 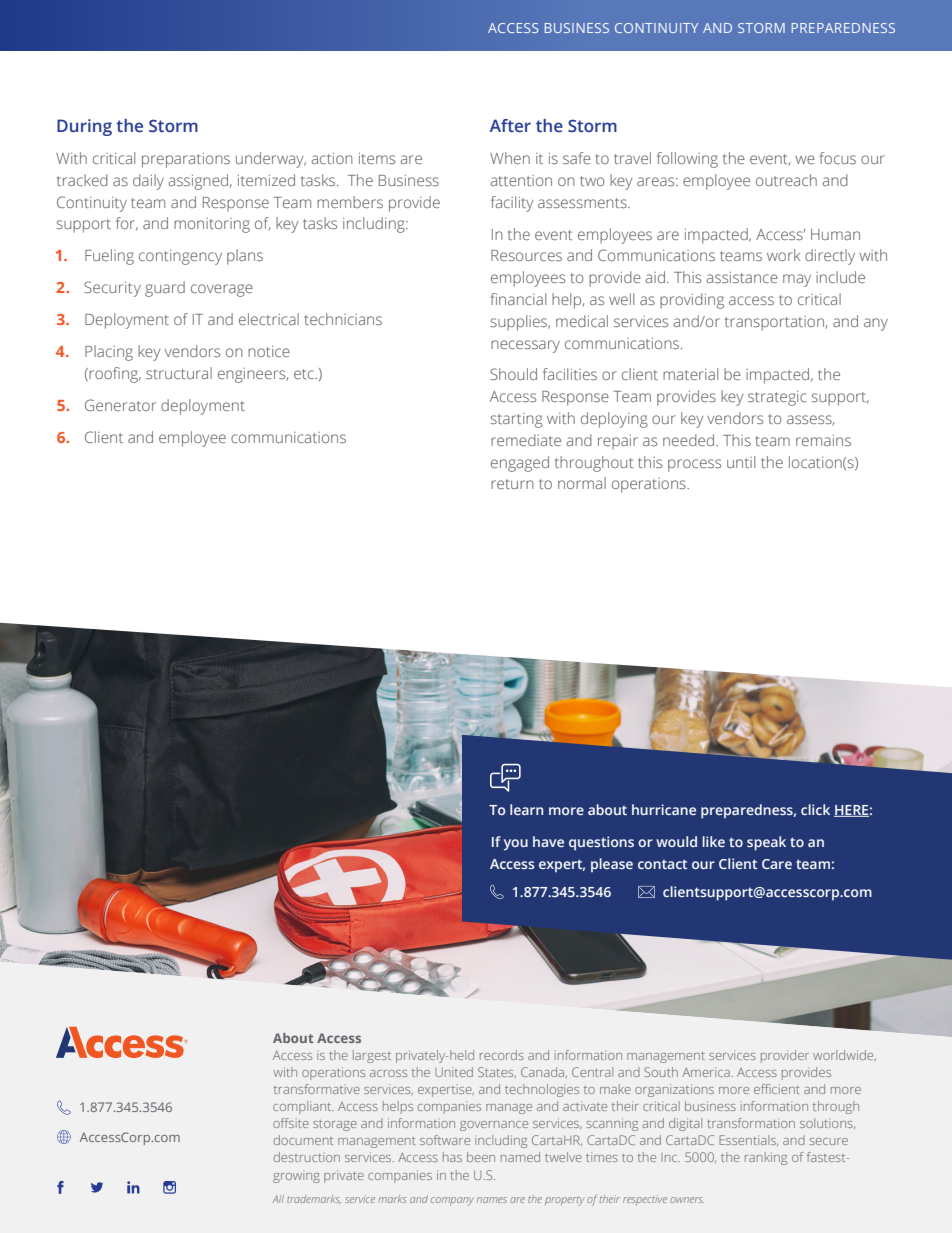 I want to click on learn, so click(x=526, y=809).
